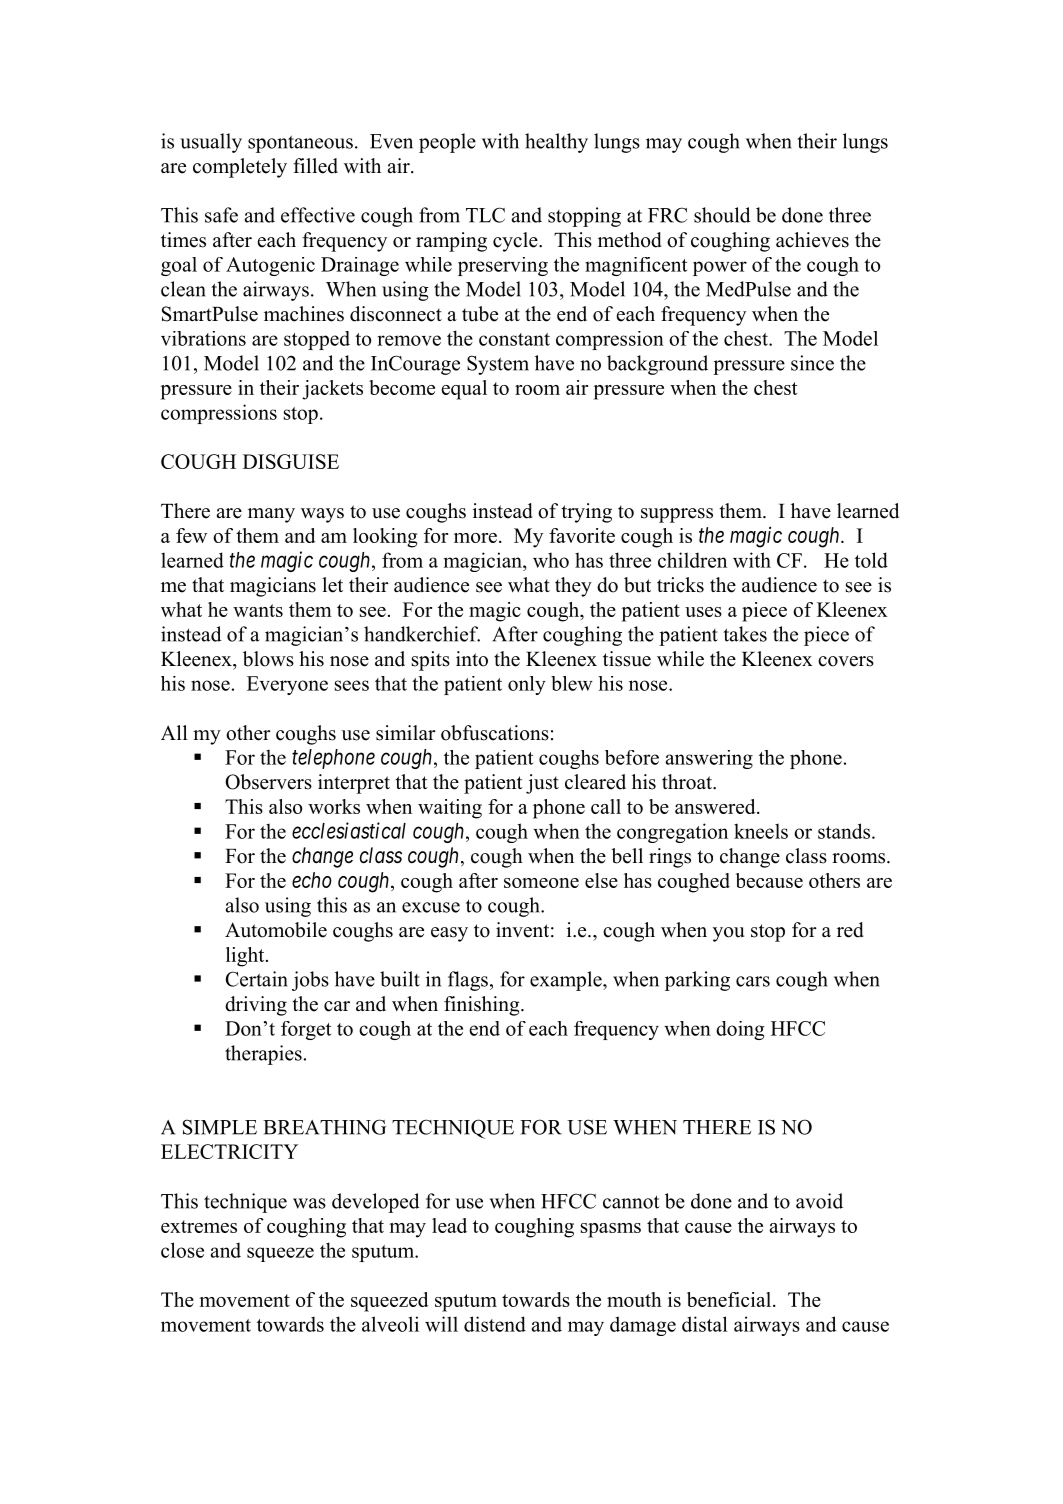 Image resolution: width=1063 pixels, height=1504 pixels. What do you see at coordinates (541, 883) in the screenshot?
I see `someone` at bounding box center [541, 883].
